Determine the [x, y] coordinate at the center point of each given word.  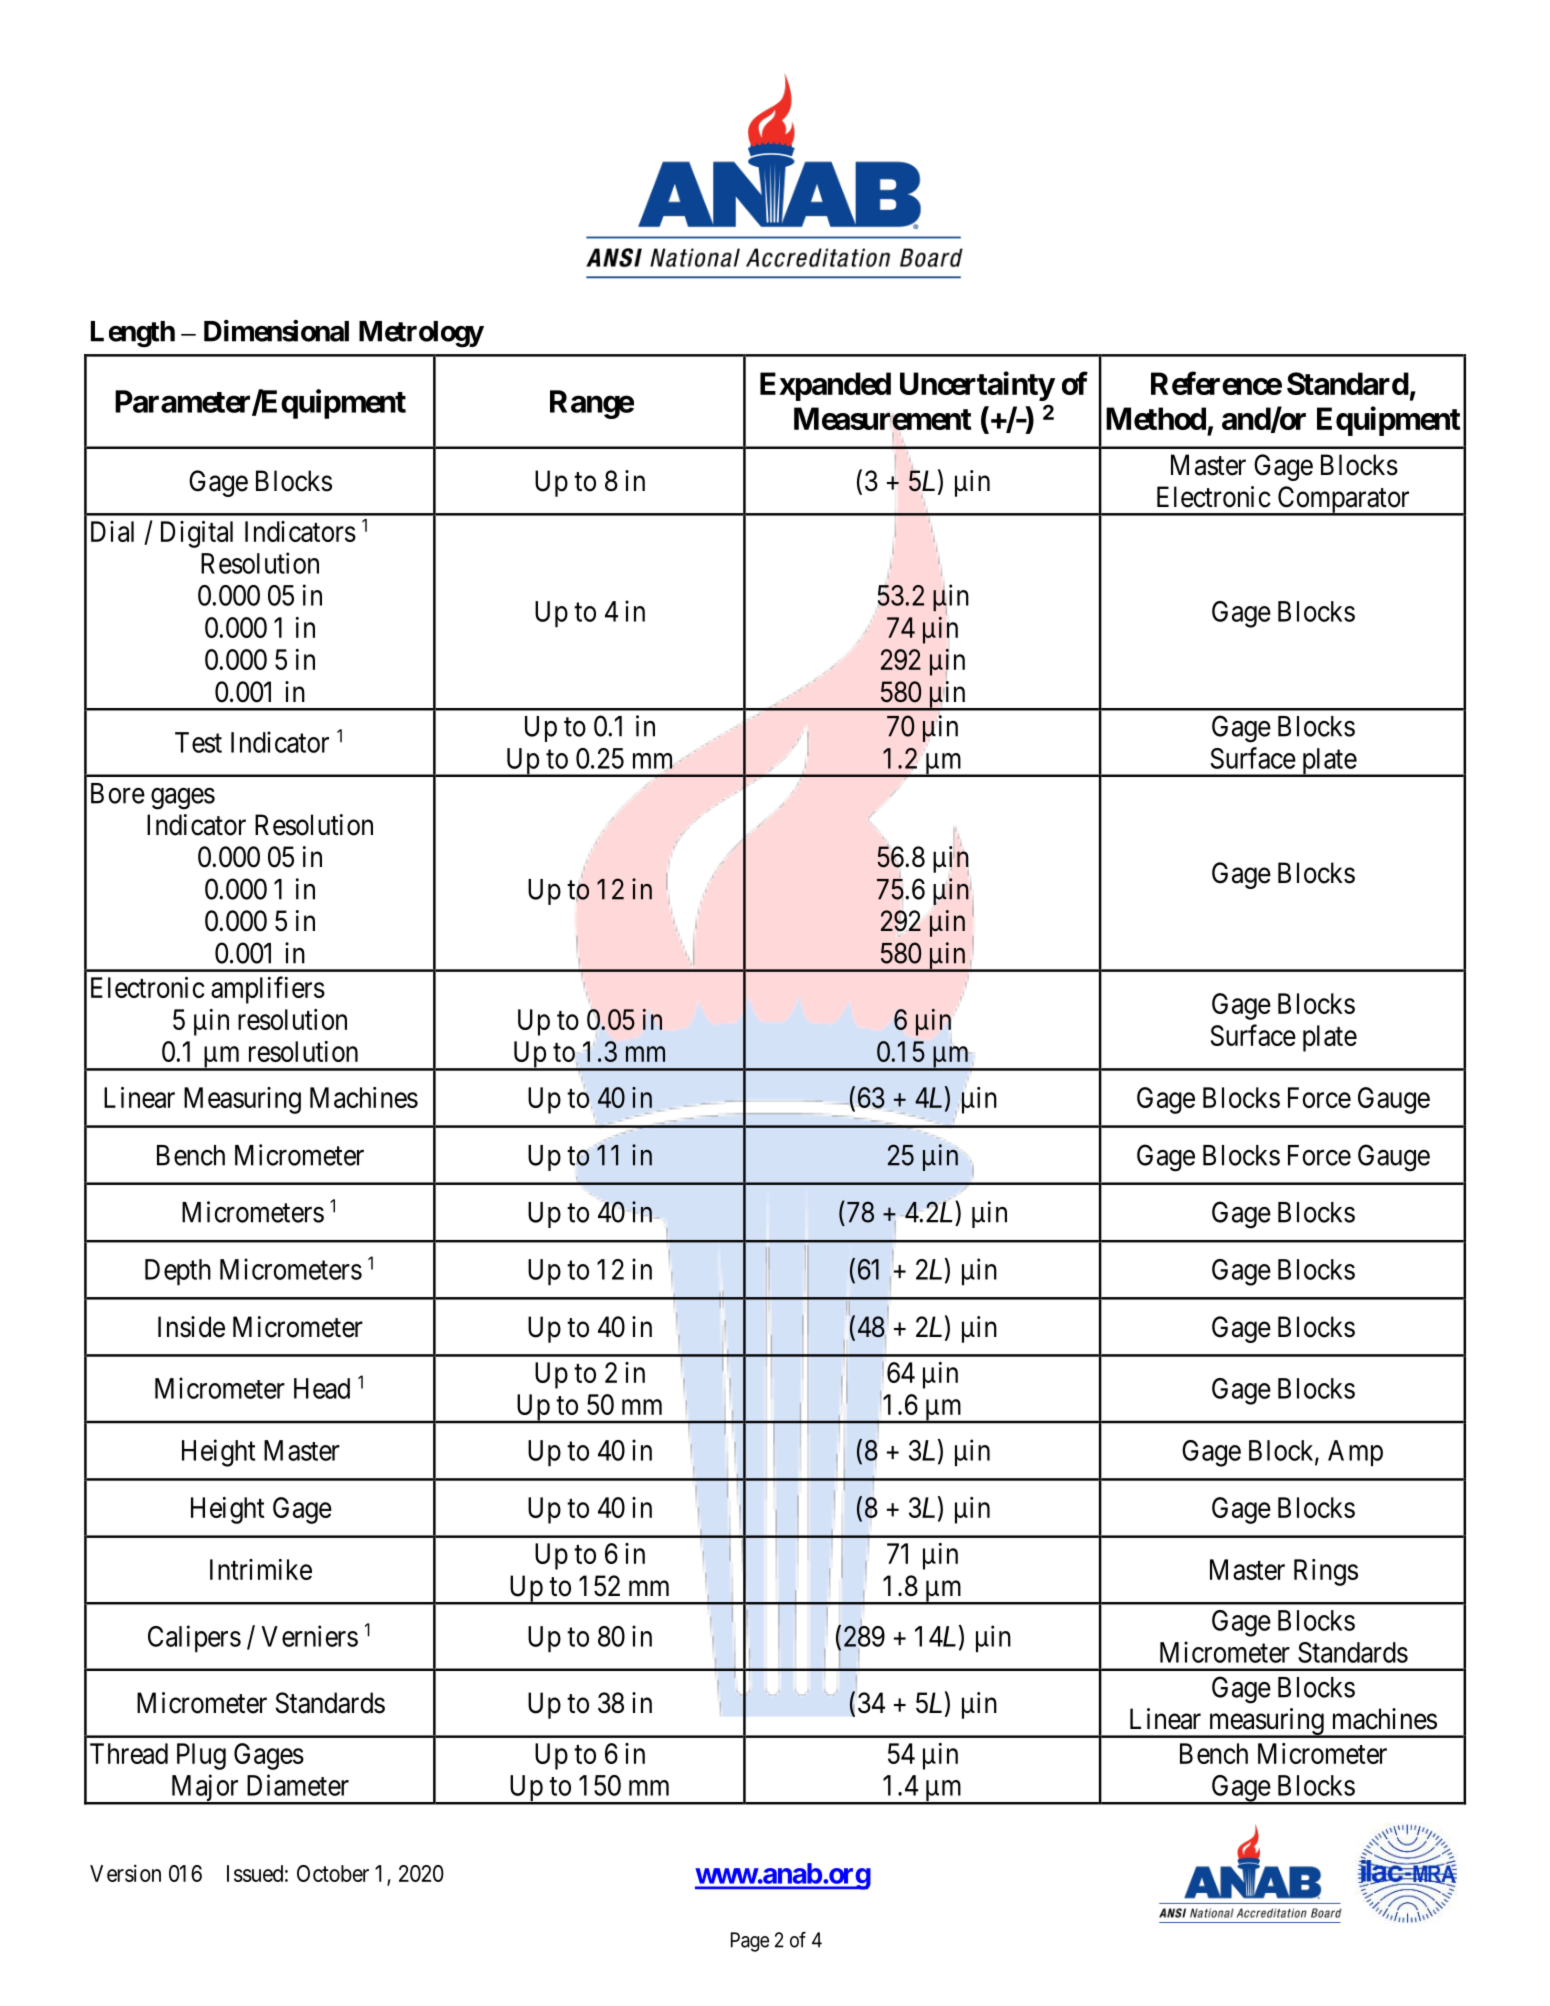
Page [750, 1942]
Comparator [1343, 501]
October [333, 1873]
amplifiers [268, 990]
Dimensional [276, 331]
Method [1156, 418]
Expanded [825, 386]
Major [204, 1789]
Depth [178, 1272]
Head [322, 1388]
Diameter [298, 1785]
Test [198, 742]
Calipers [194, 1639]
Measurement [882, 418]
